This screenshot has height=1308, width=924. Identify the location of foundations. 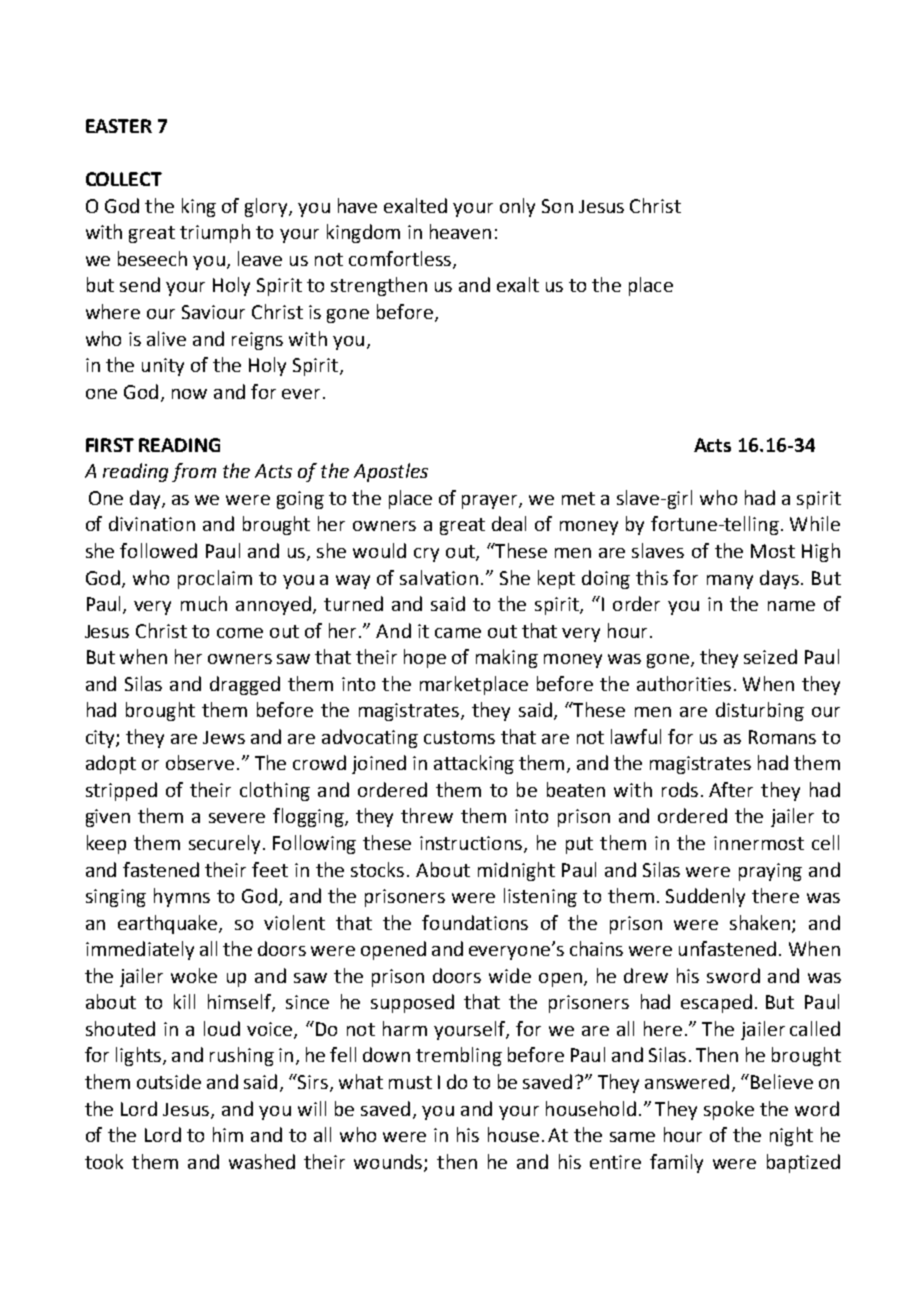
(475, 922).
